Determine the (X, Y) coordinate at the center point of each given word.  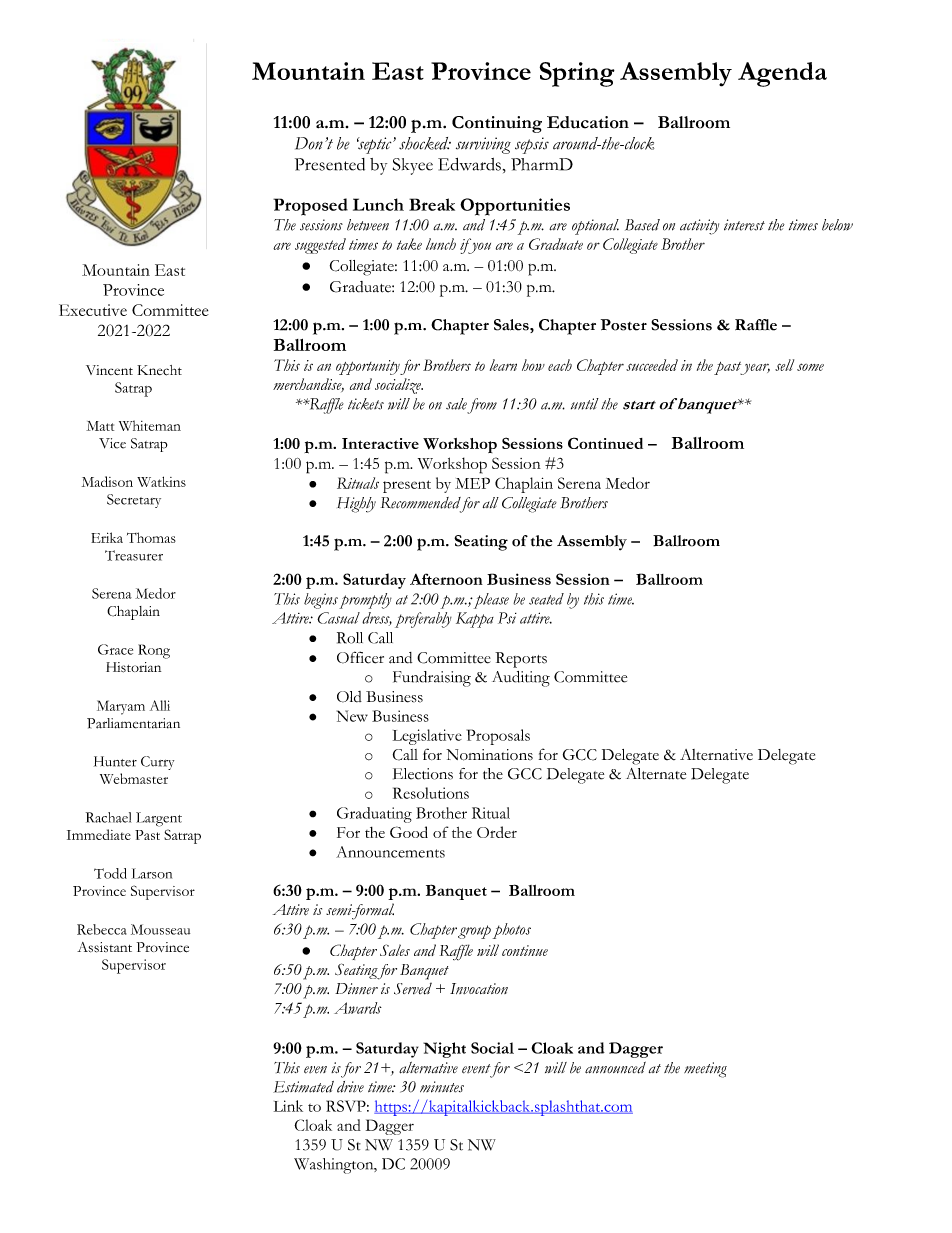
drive (350, 1087)
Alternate (656, 774)
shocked (425, 143)
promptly (365, 601)
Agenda (782, 74)
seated (546, 599)
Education (588, 122)
